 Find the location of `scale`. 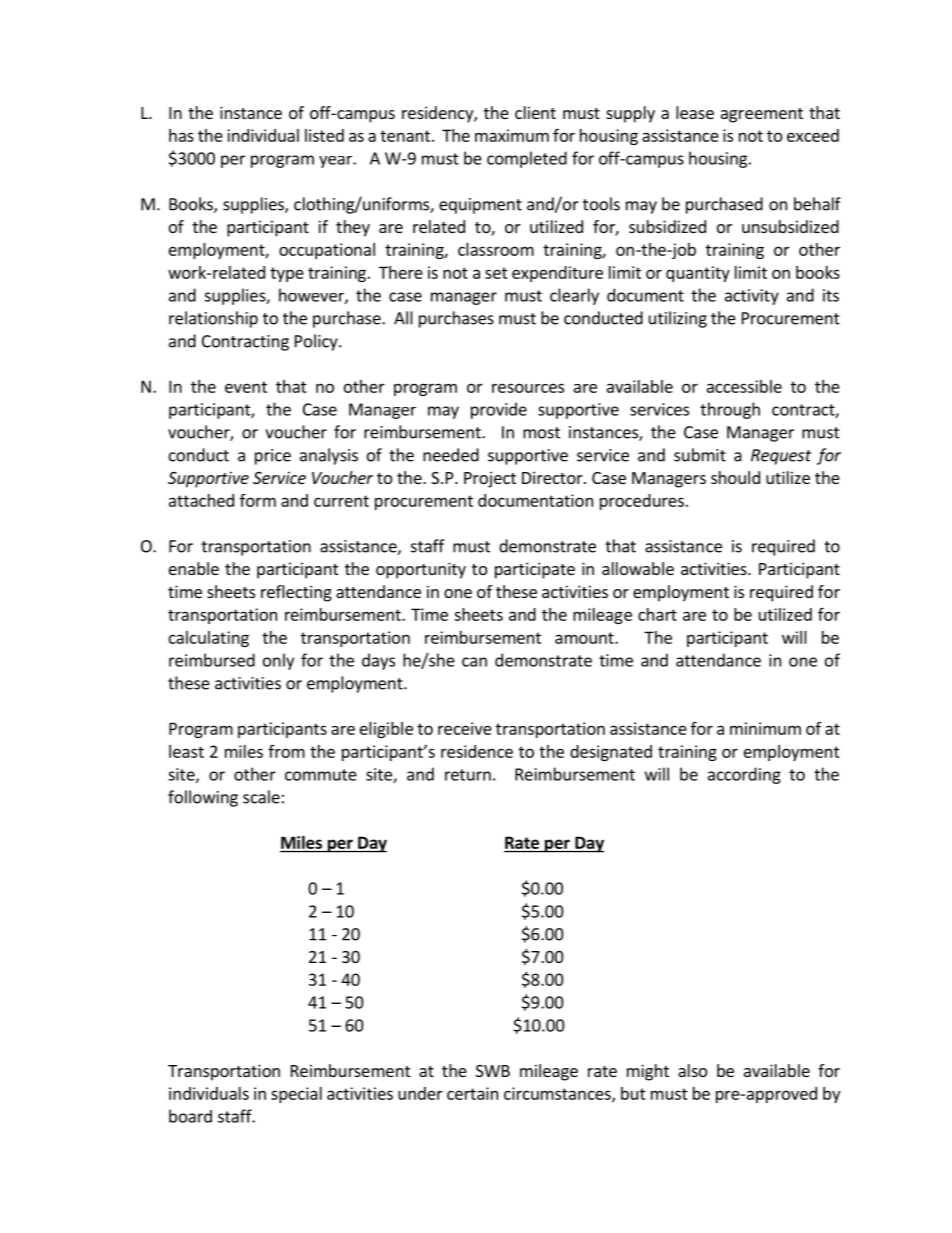

scale is located at coordinates (261, 797).
